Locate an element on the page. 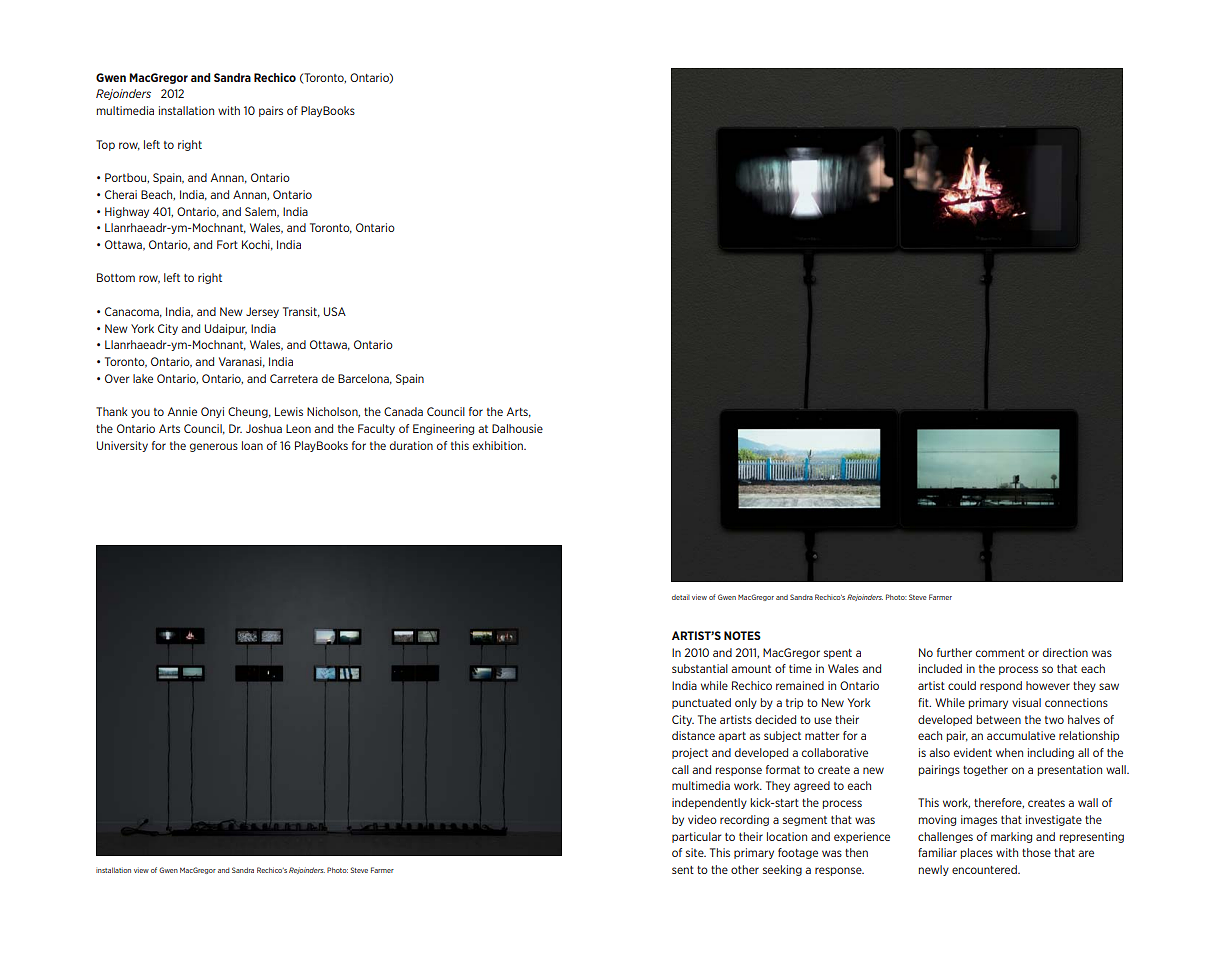 Image resolution: width=1232 pixels, height=958 pixels. particular is located at coordinates (696, 837).
